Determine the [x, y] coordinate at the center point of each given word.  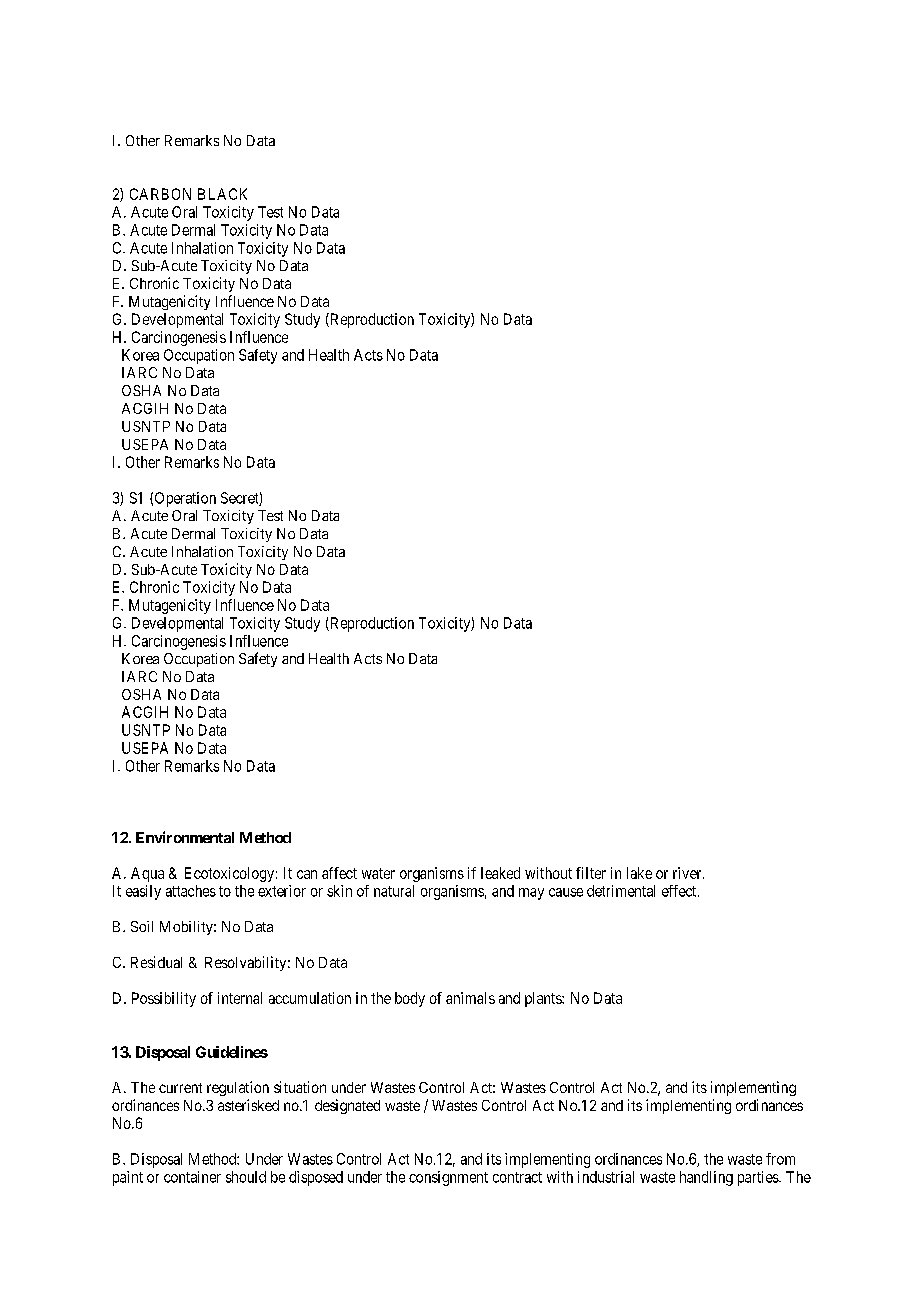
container [192, 1177]
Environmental [185, 837]
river [688, 873]
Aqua [147, 874]
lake [639, 873]
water [378, 873]
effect [680, 891]
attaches [191, 891]
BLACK [222, 194]
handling [706, 1178]
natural [394, 891]
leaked [500, 873]
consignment [448, 1178]
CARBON [160, 194]
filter [591, 873]
